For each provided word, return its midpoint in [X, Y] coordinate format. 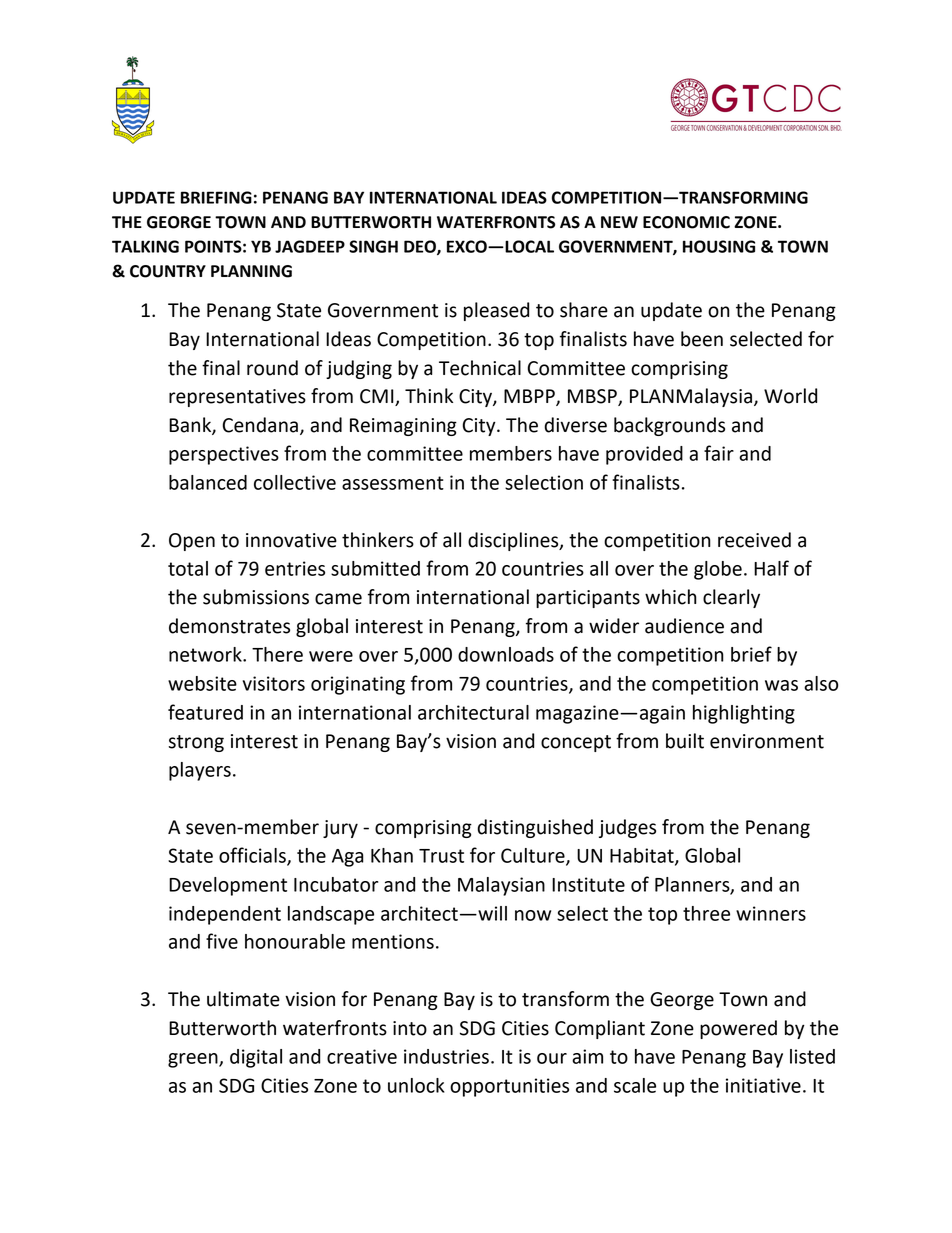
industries [446, 1056]
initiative [763, 1085]
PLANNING [251, 271]
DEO [421, 247]
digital [256, 1058]
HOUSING [719, 246]
